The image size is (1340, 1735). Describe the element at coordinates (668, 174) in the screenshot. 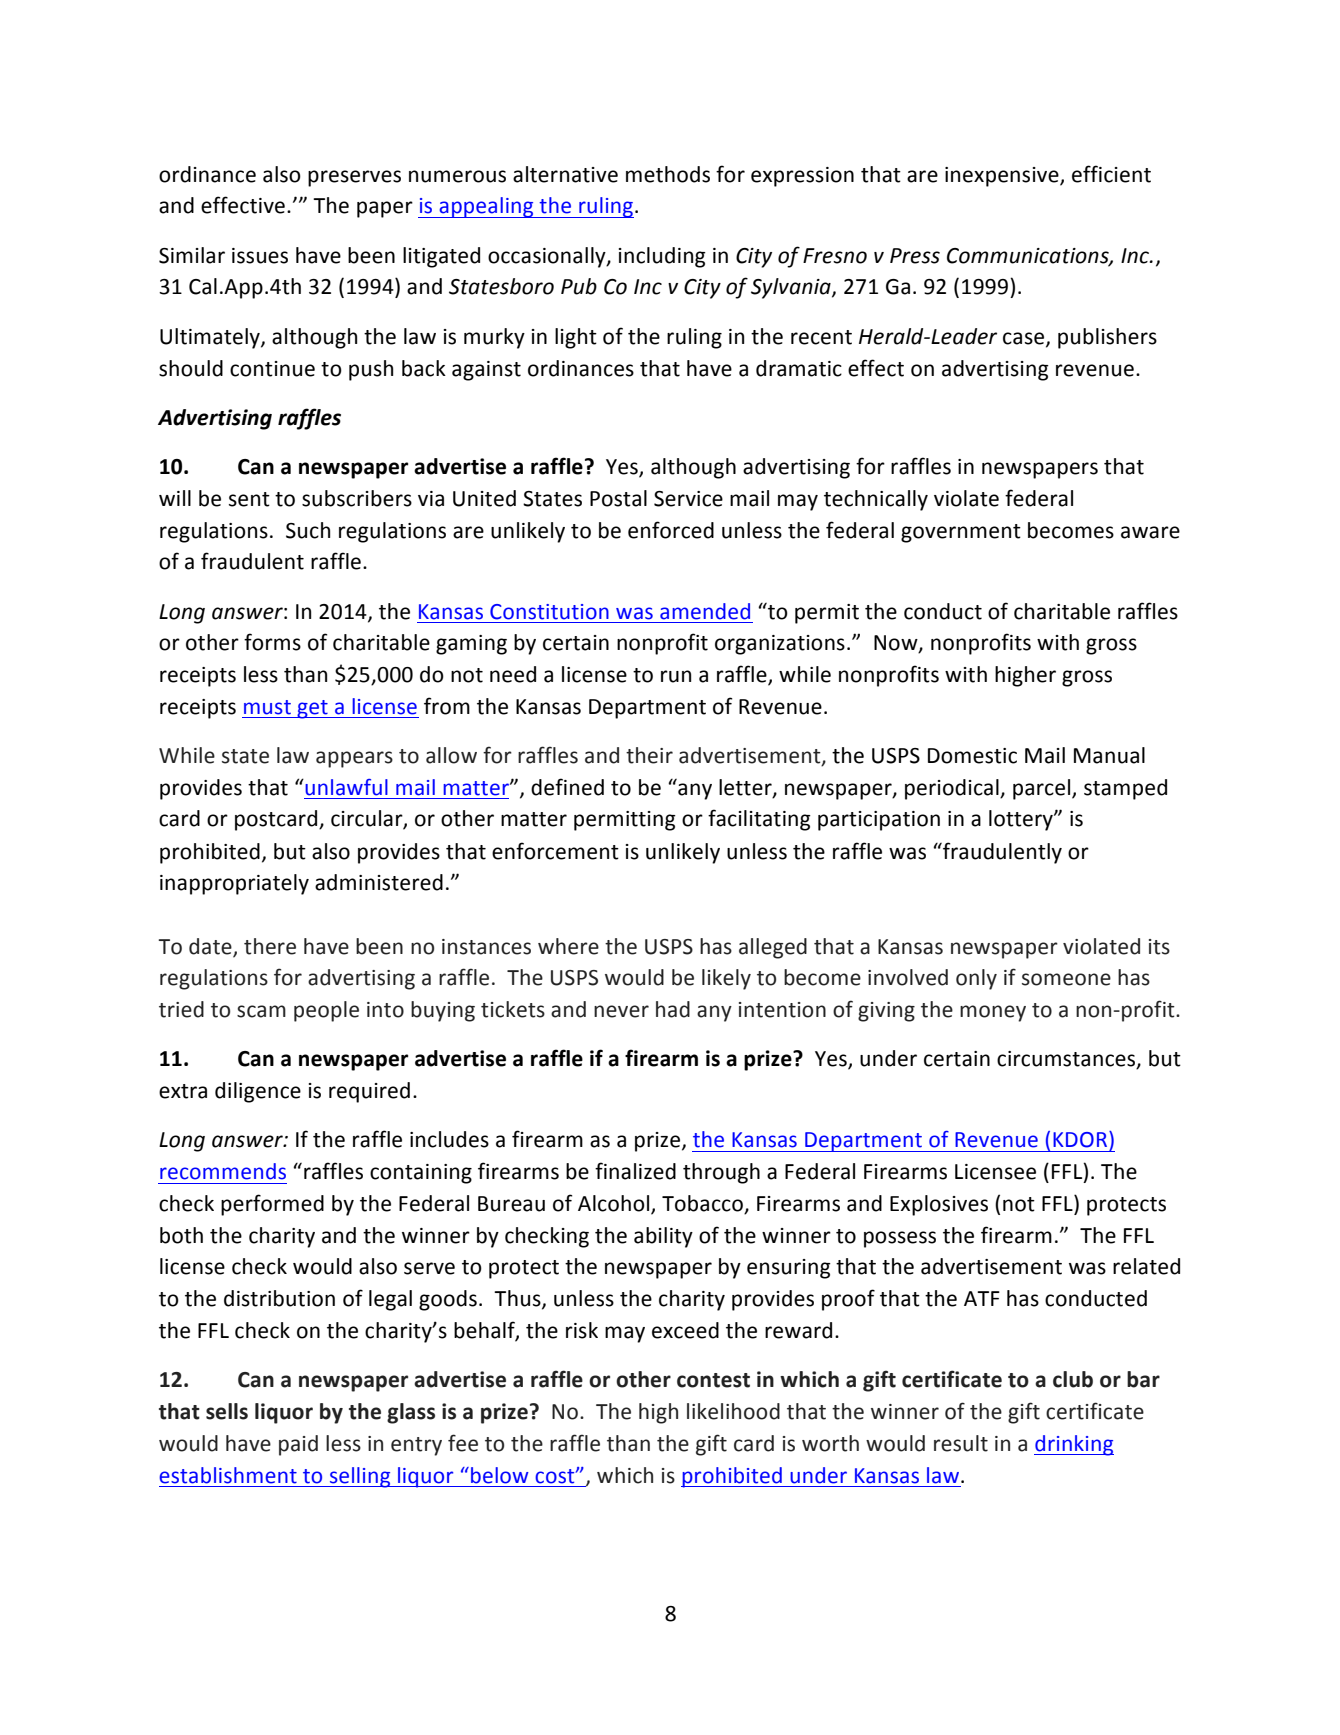

I see `methods` at that location.
